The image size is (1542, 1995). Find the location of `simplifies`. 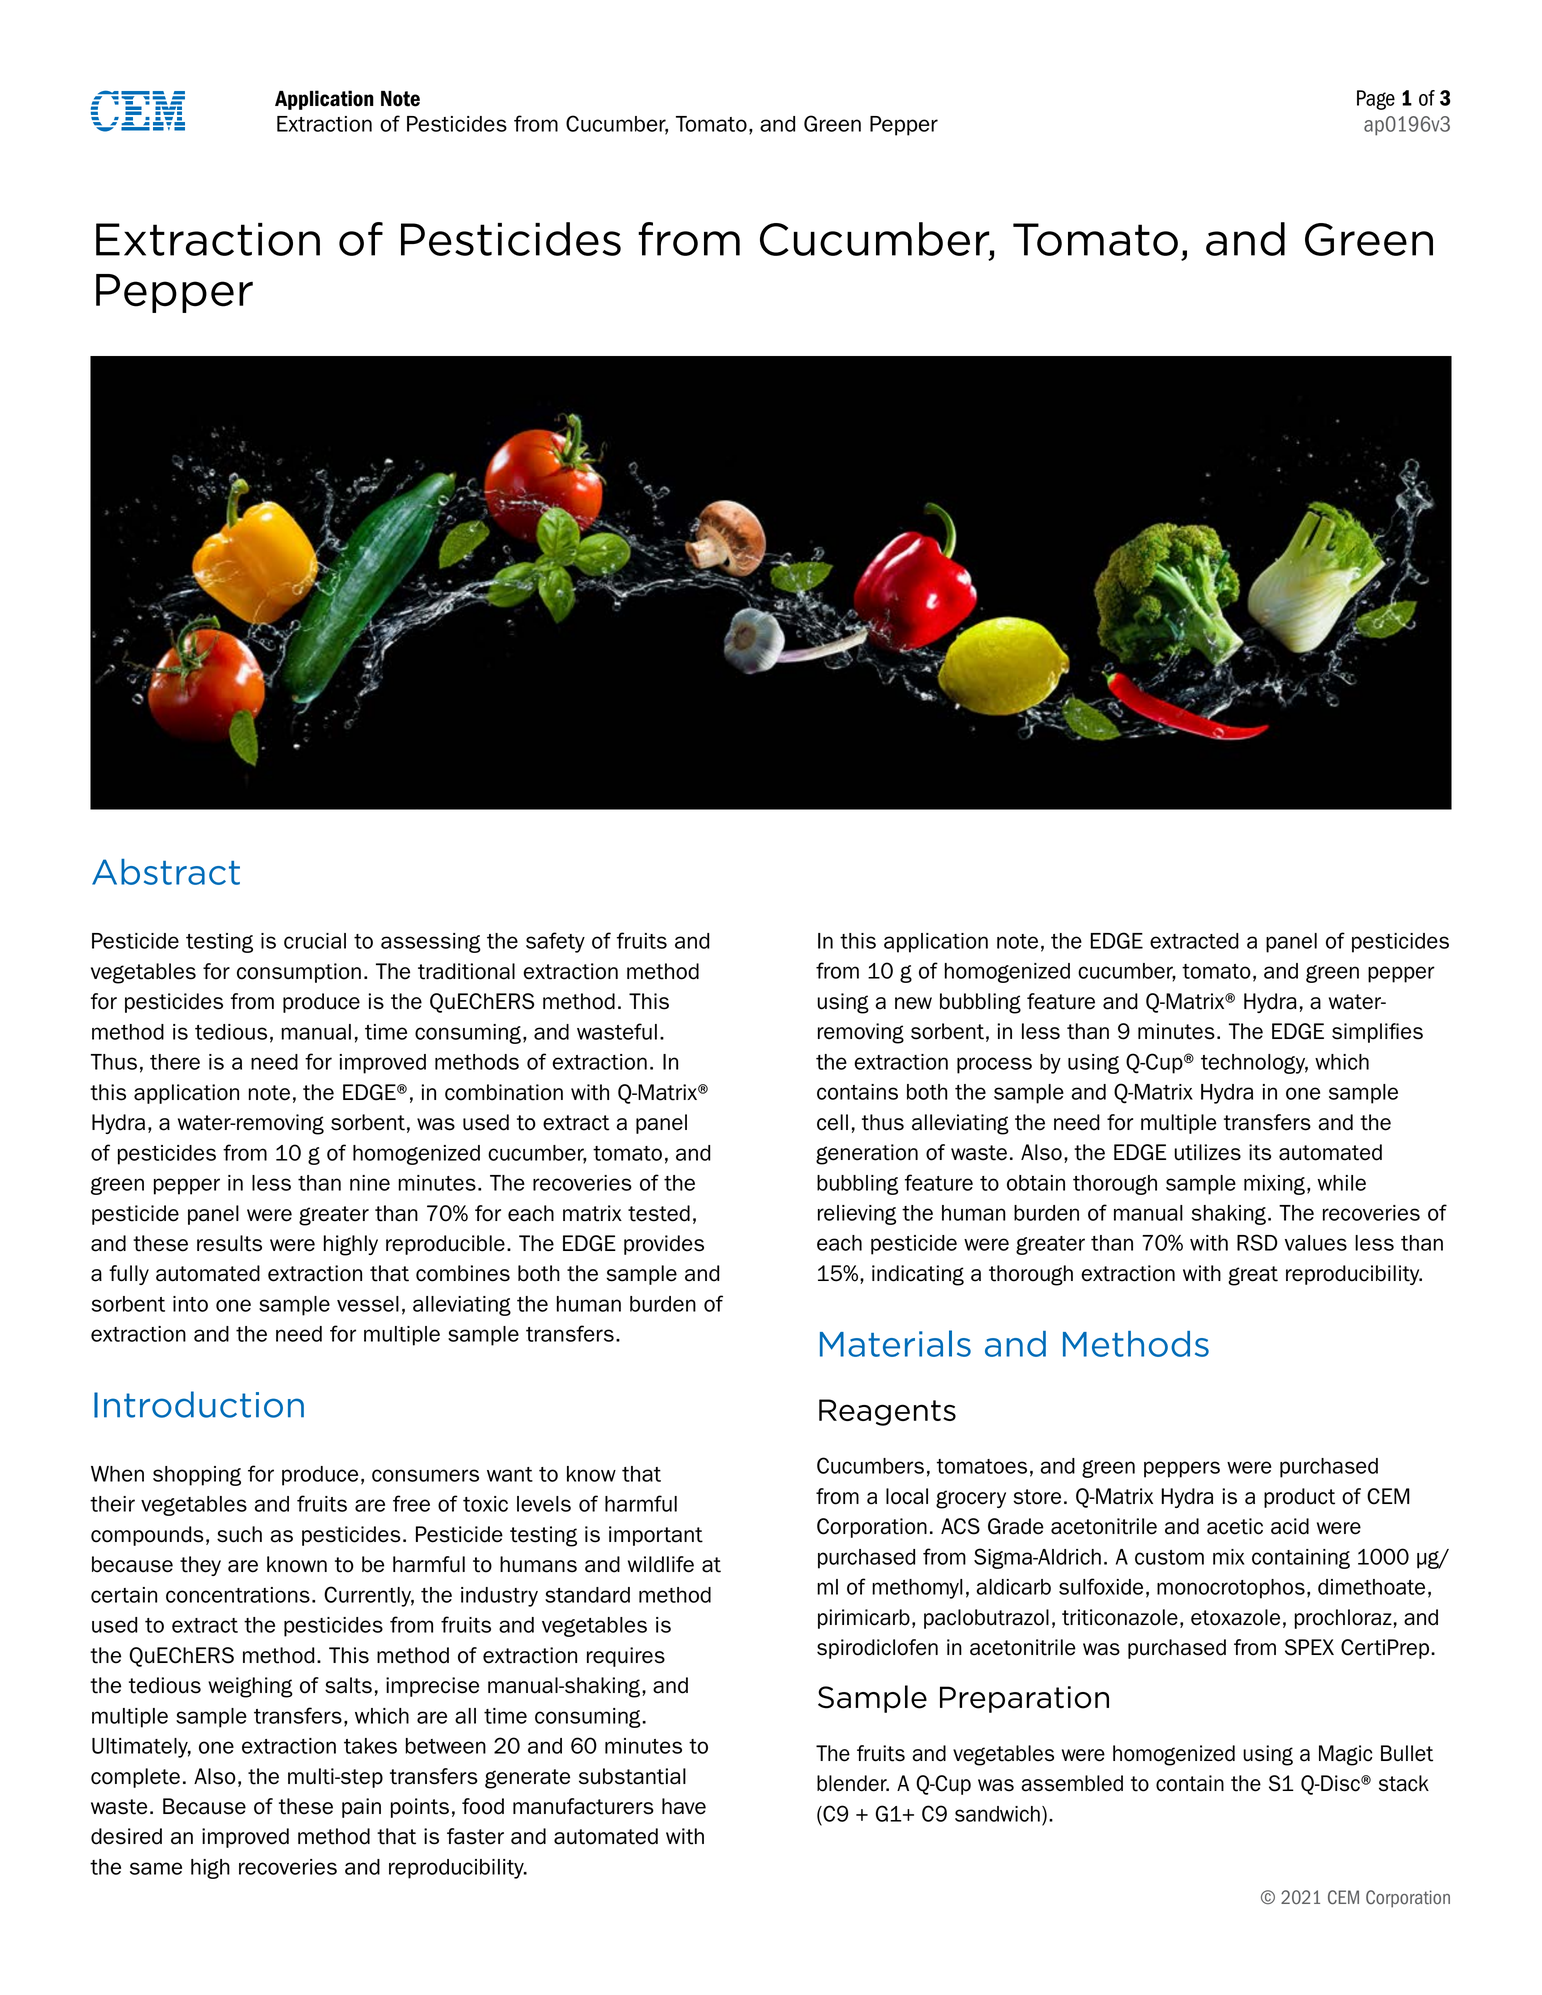

simplifies is located at coordinates (1377, 1033).
